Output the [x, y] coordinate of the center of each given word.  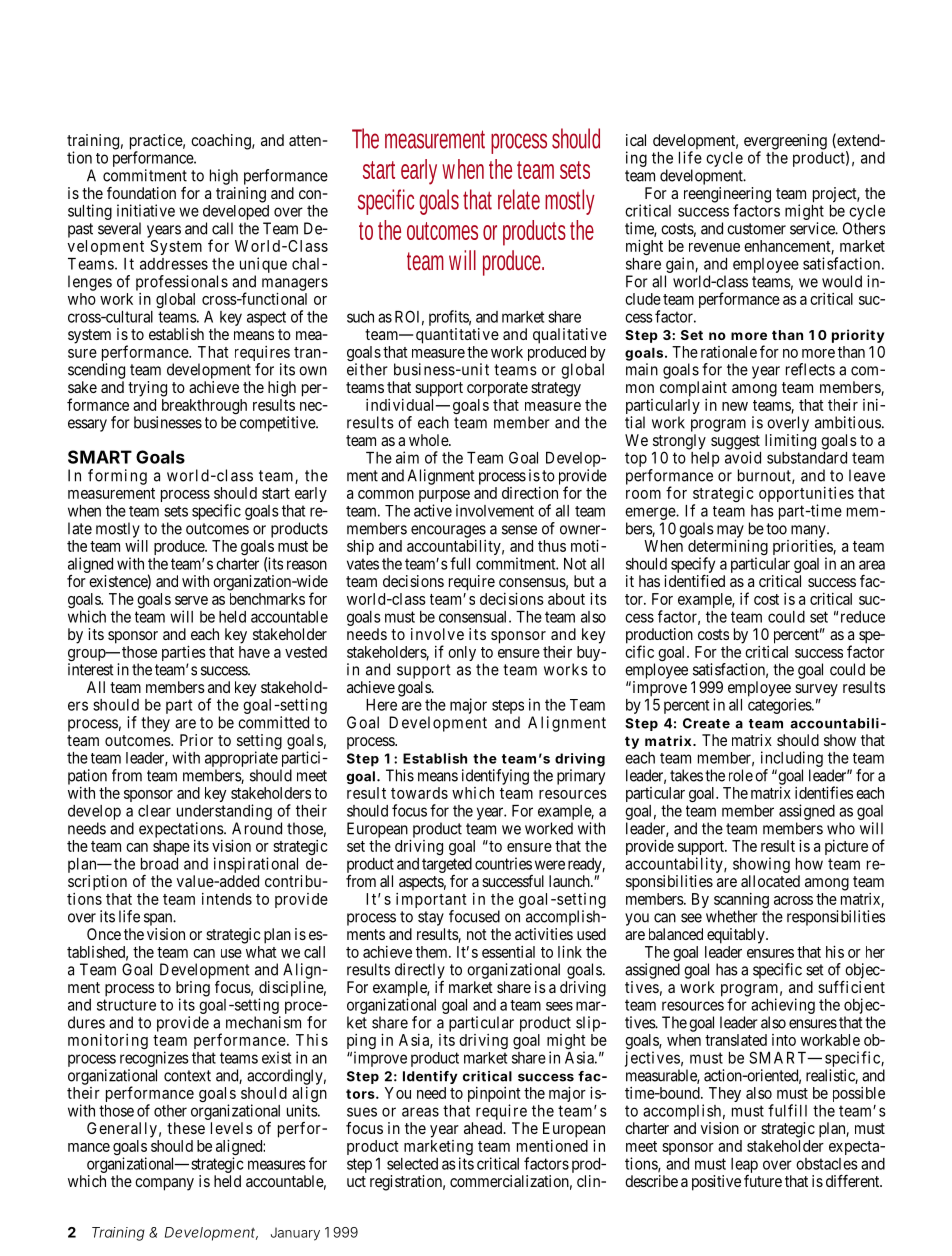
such [360, 317]
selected [412, 1164]
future [763, 1181]
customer [756, 229]
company [164, 1184]
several [119, 228]
